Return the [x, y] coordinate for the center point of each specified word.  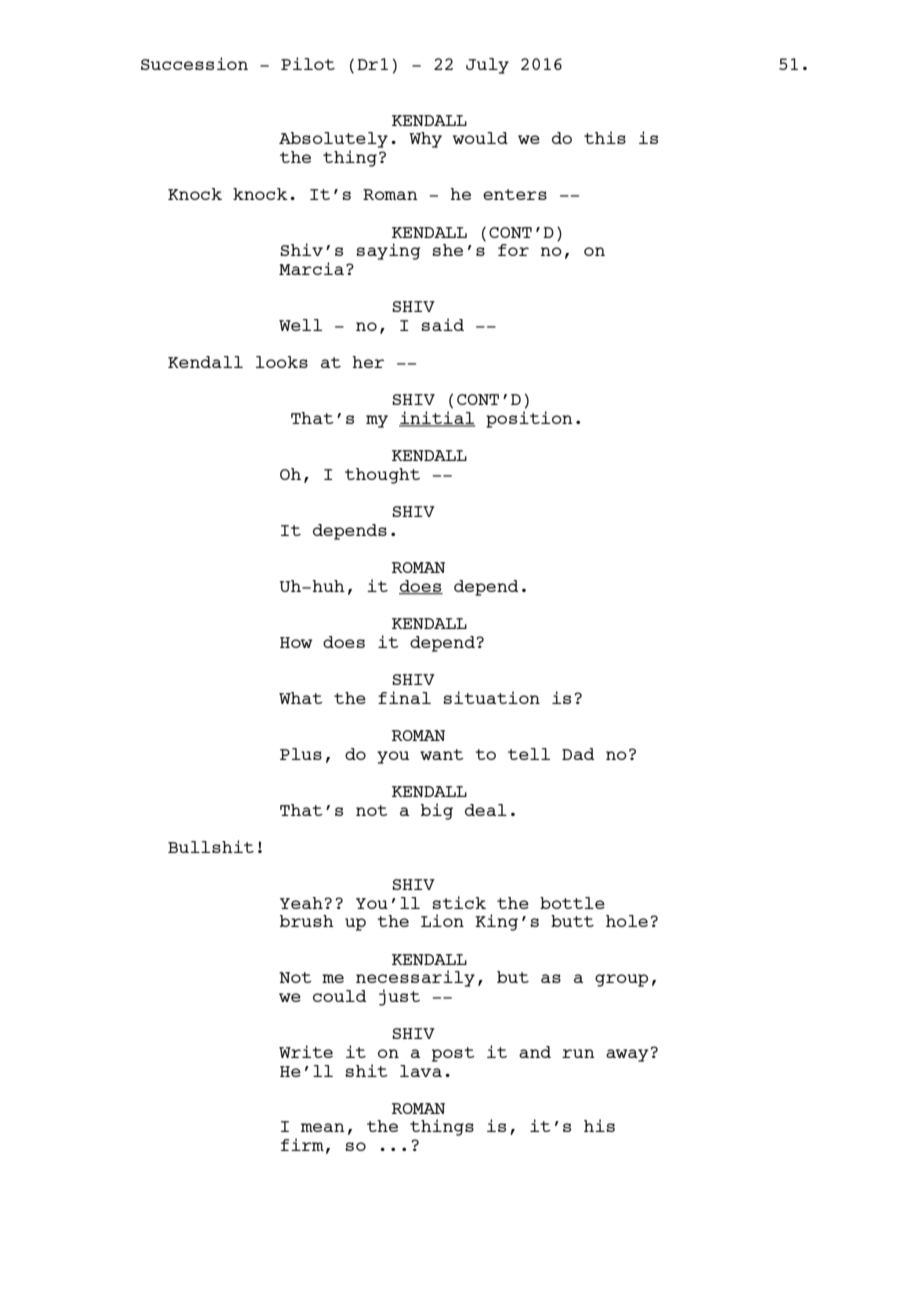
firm [302, 1144]
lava [421, 1071]
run [578, 1053]
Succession [194, 63]
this [605, 137]
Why [425, 140]
